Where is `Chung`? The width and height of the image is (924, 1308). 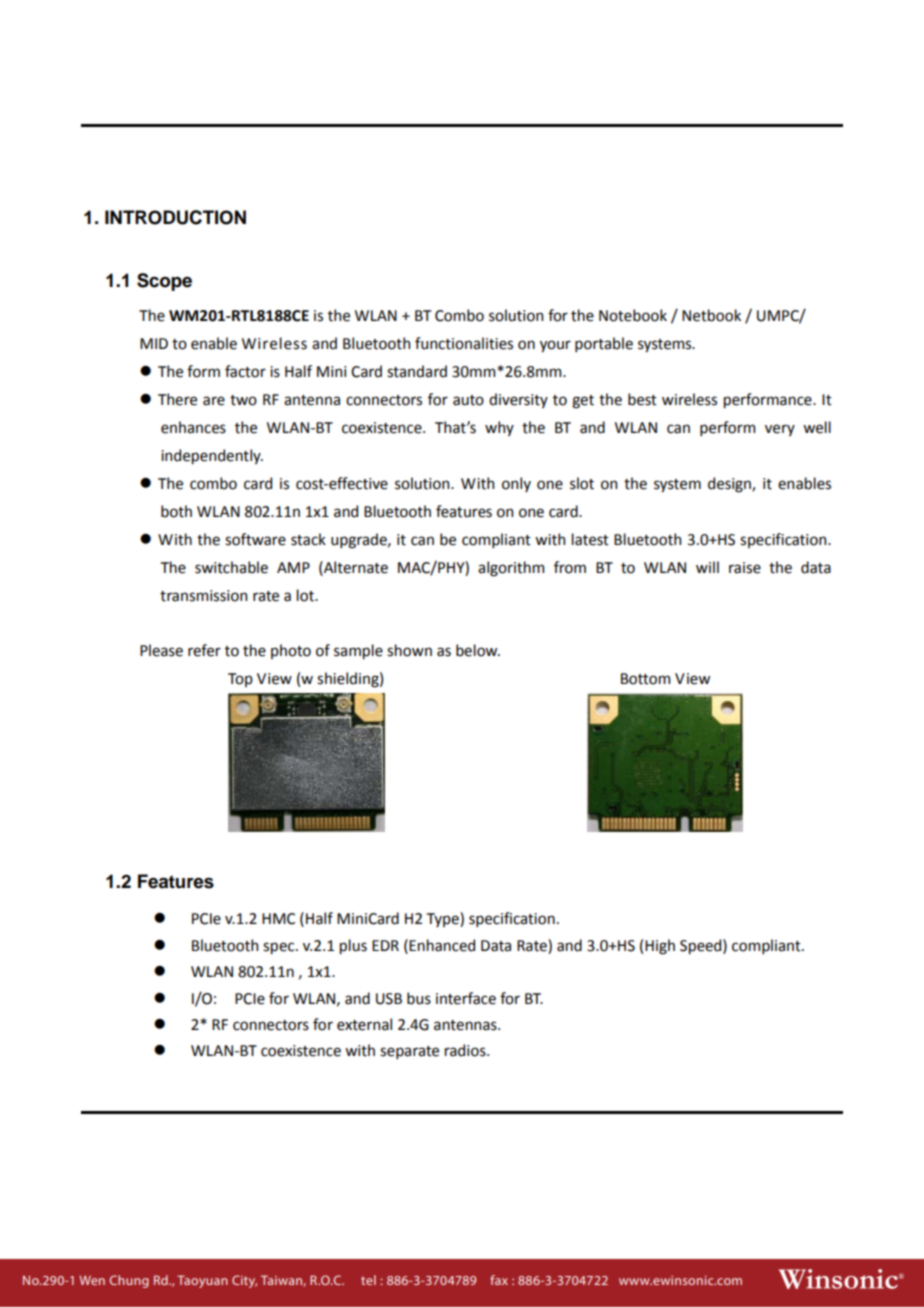 Chung is located at coordinates (129, 1281).
